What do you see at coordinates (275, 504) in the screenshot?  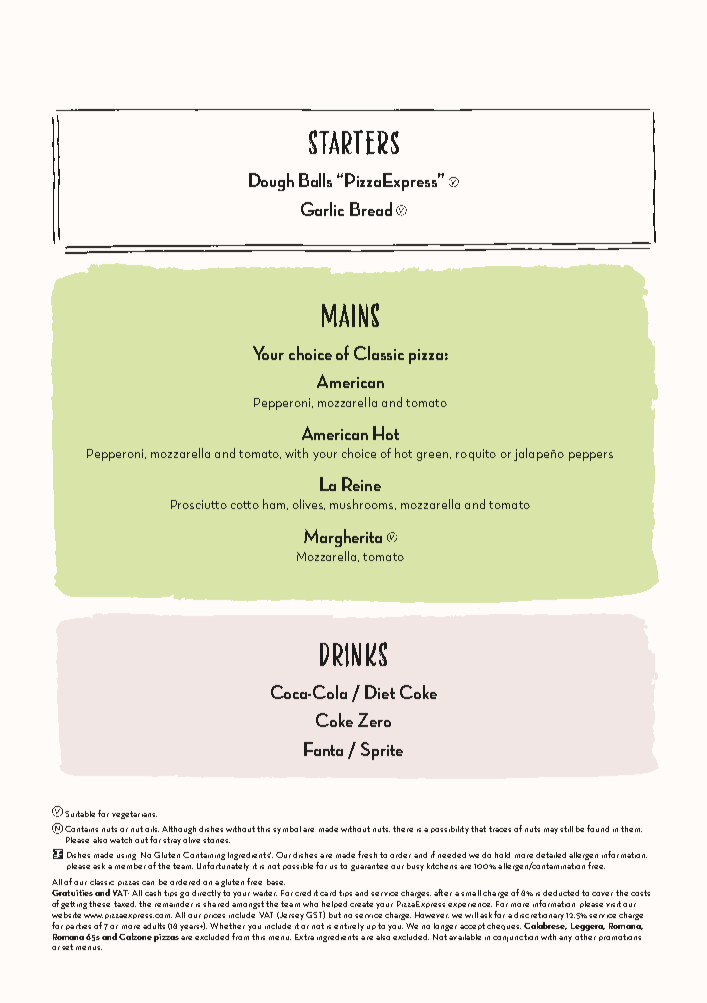 I see `ham` at bounding box center [275, 504].
